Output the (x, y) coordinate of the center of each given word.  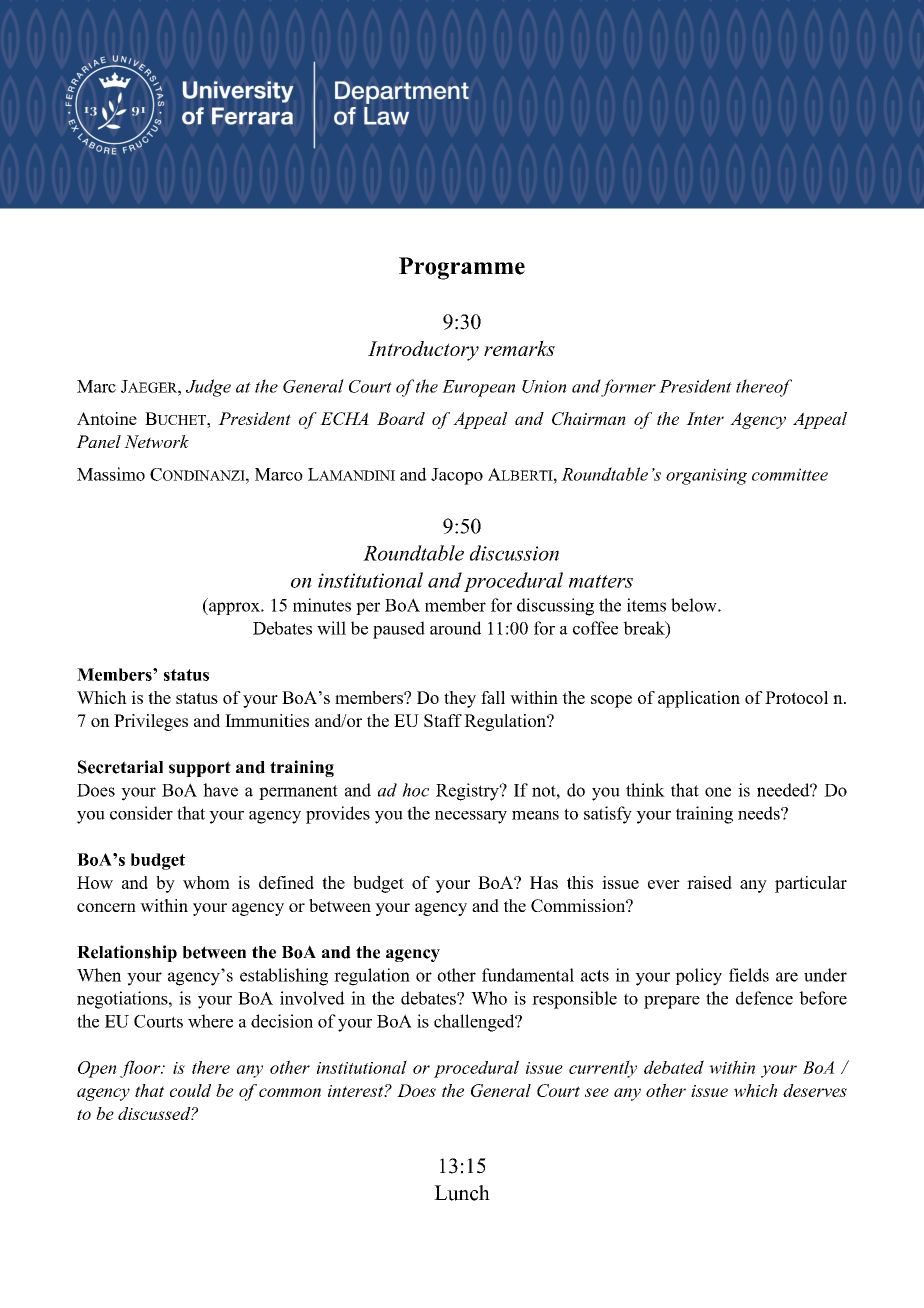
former (628, 388)
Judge (208, 388)
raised (709, 882)
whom (206, 882)
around (455, 628)
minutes (322, 605)
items (646, 605)
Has (544, 882)
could (190, 1090)
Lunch (462, 1193)
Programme (462, 268)
